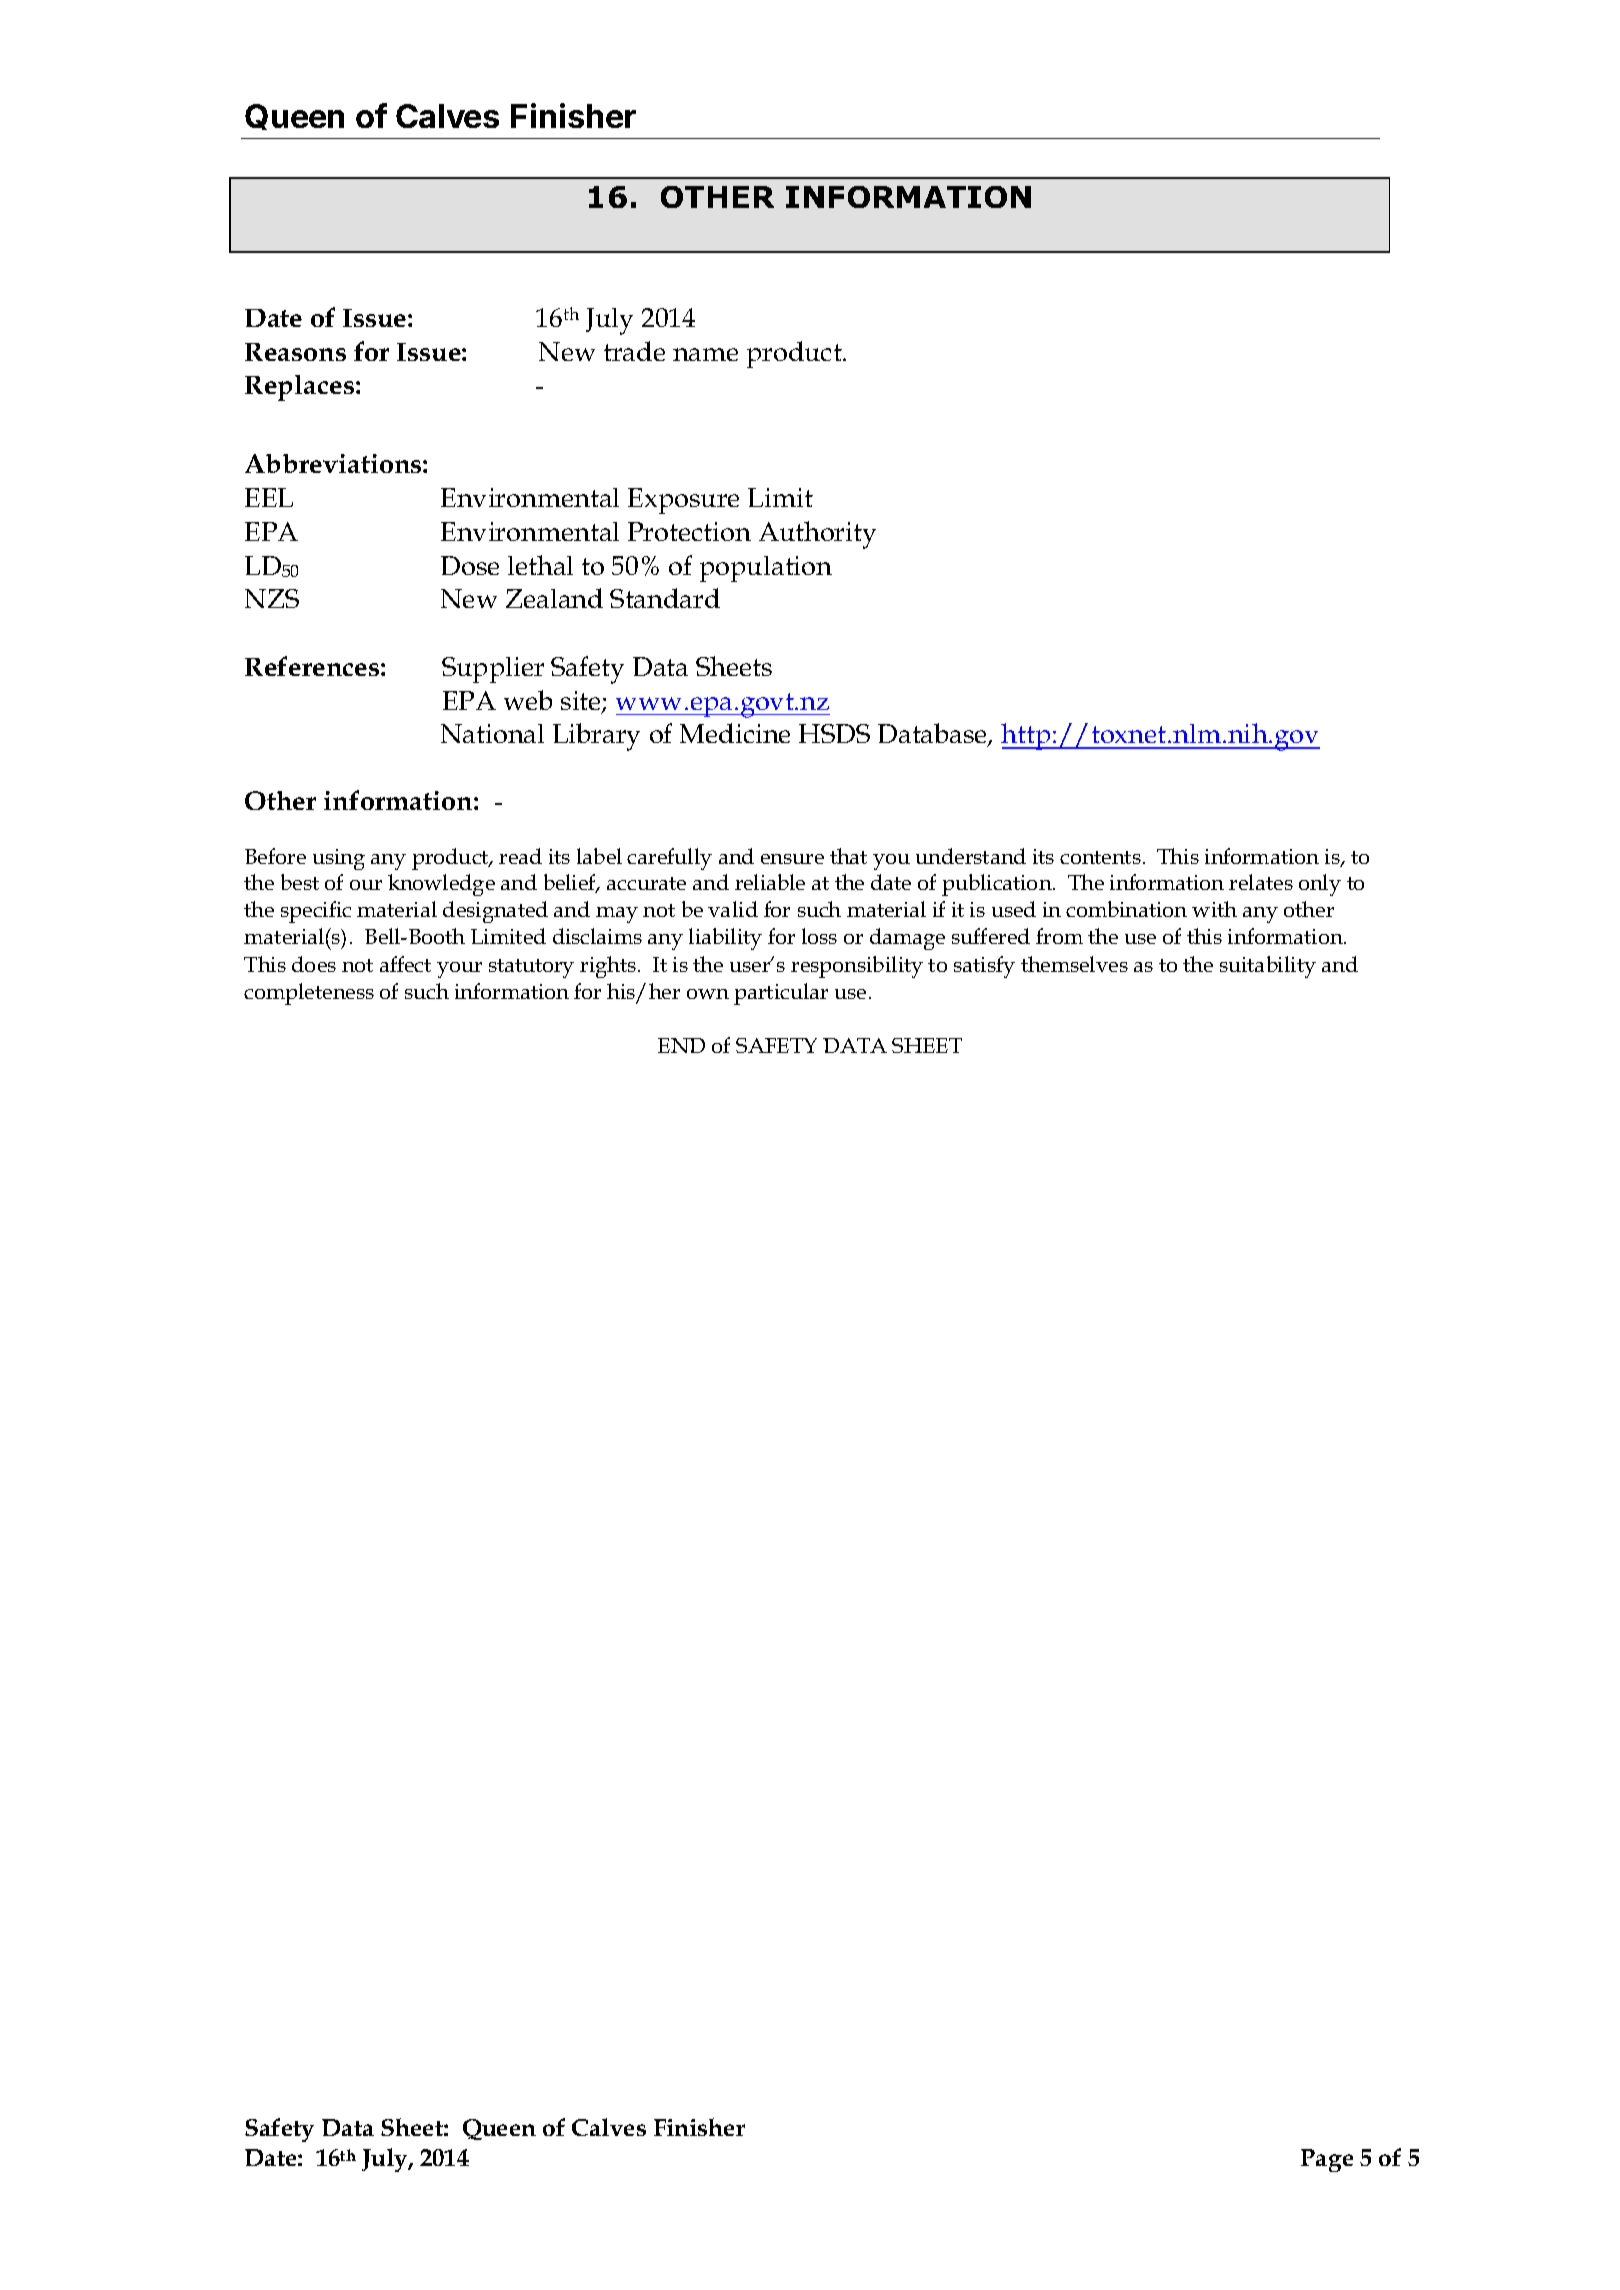 The height and width of the document is (2290, 1620). What do you see at coordinates (1268, 967) in the document?
I see `suitability` at bounding box center [1268, 967].
